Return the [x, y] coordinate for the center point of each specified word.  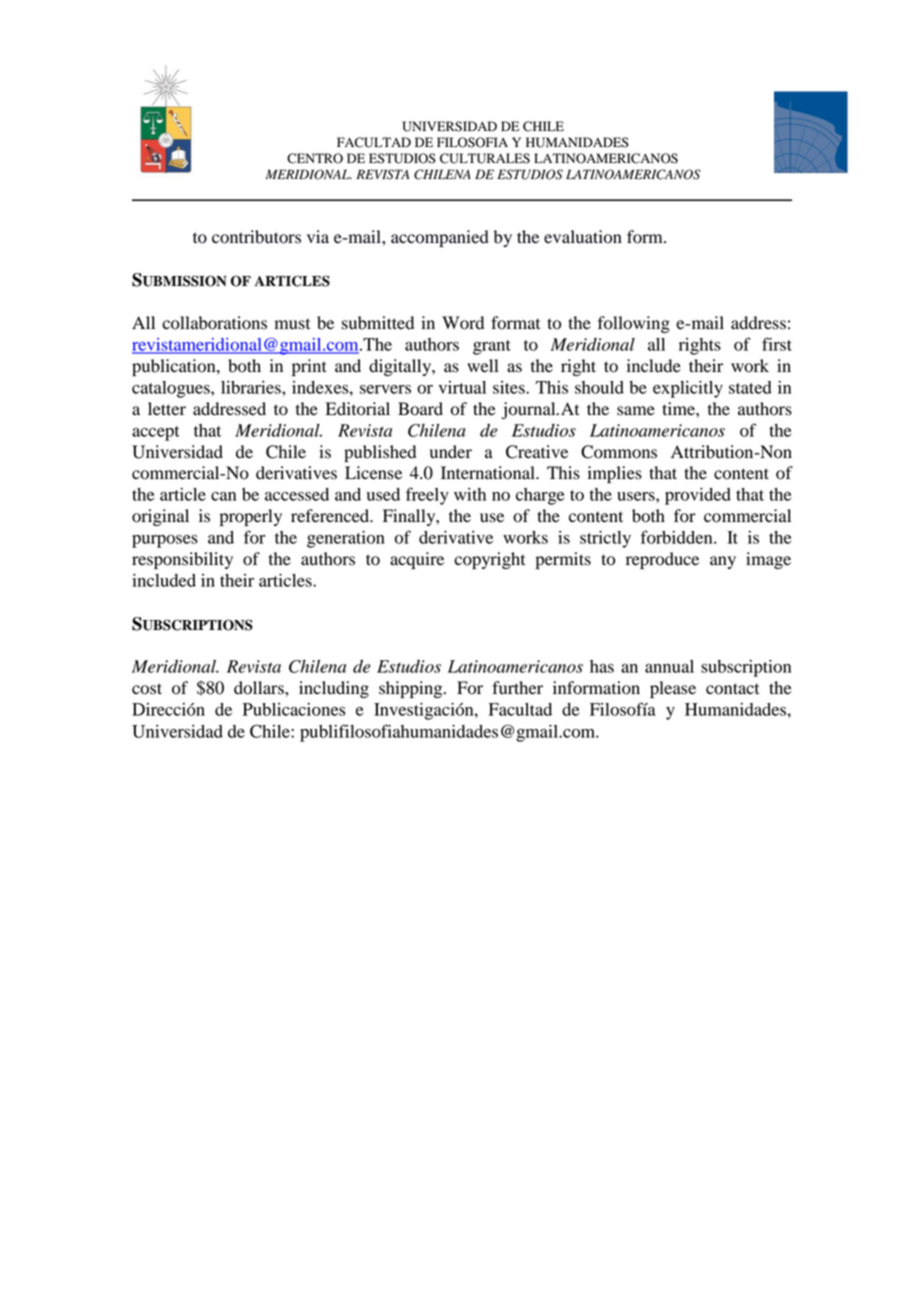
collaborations [214, 323]
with [470, 494]
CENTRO [315, 158]
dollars [260, 688]
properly [251, 517]
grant [492, 347]
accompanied [440, 238]
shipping [412, 689]
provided [698, 496]
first [777, 344]
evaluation [583, 237]
